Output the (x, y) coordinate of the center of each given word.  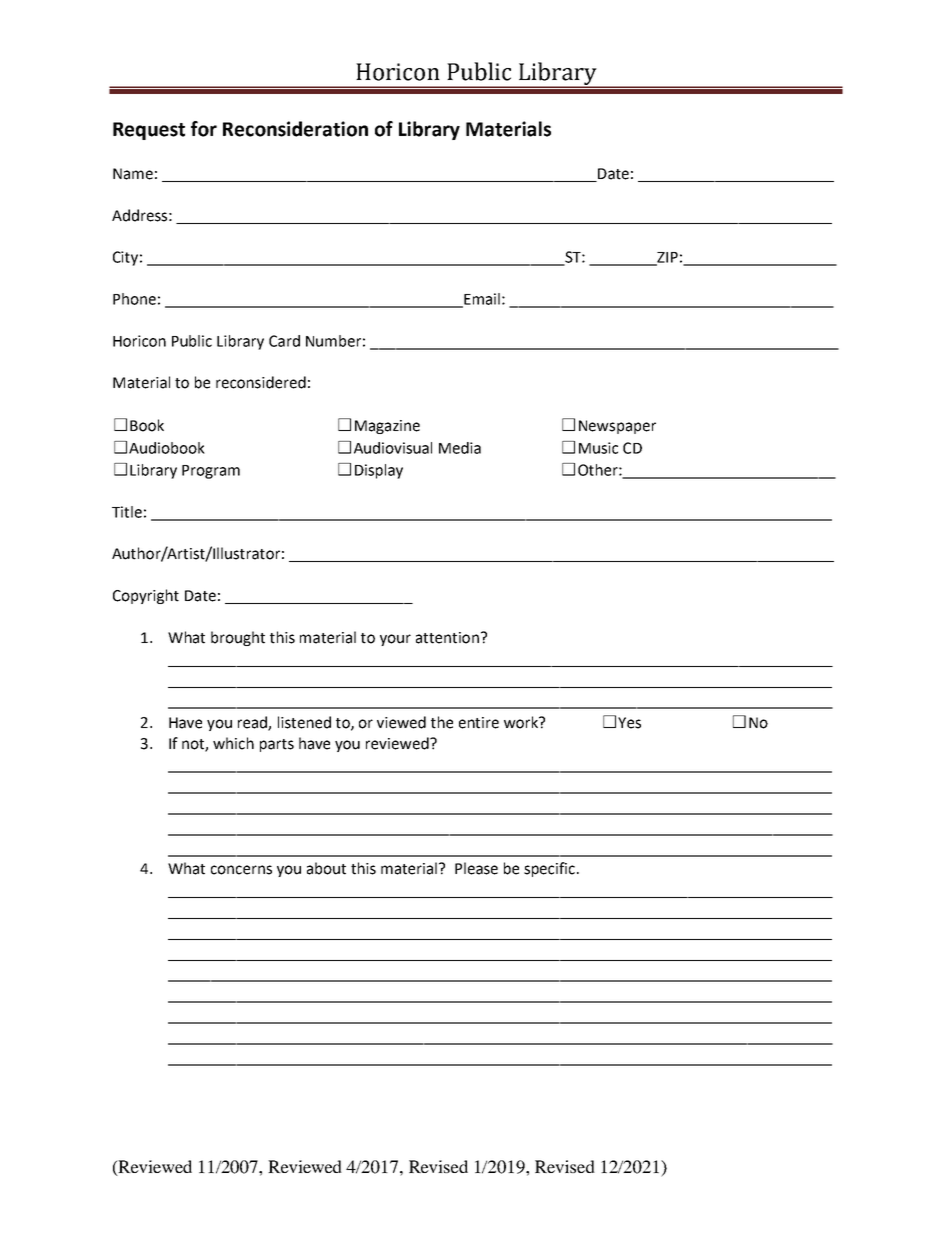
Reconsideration (295, 129)
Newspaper (617, 427)
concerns (241, 870)
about (326, 868)
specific (551, 869)
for (204, 129)
